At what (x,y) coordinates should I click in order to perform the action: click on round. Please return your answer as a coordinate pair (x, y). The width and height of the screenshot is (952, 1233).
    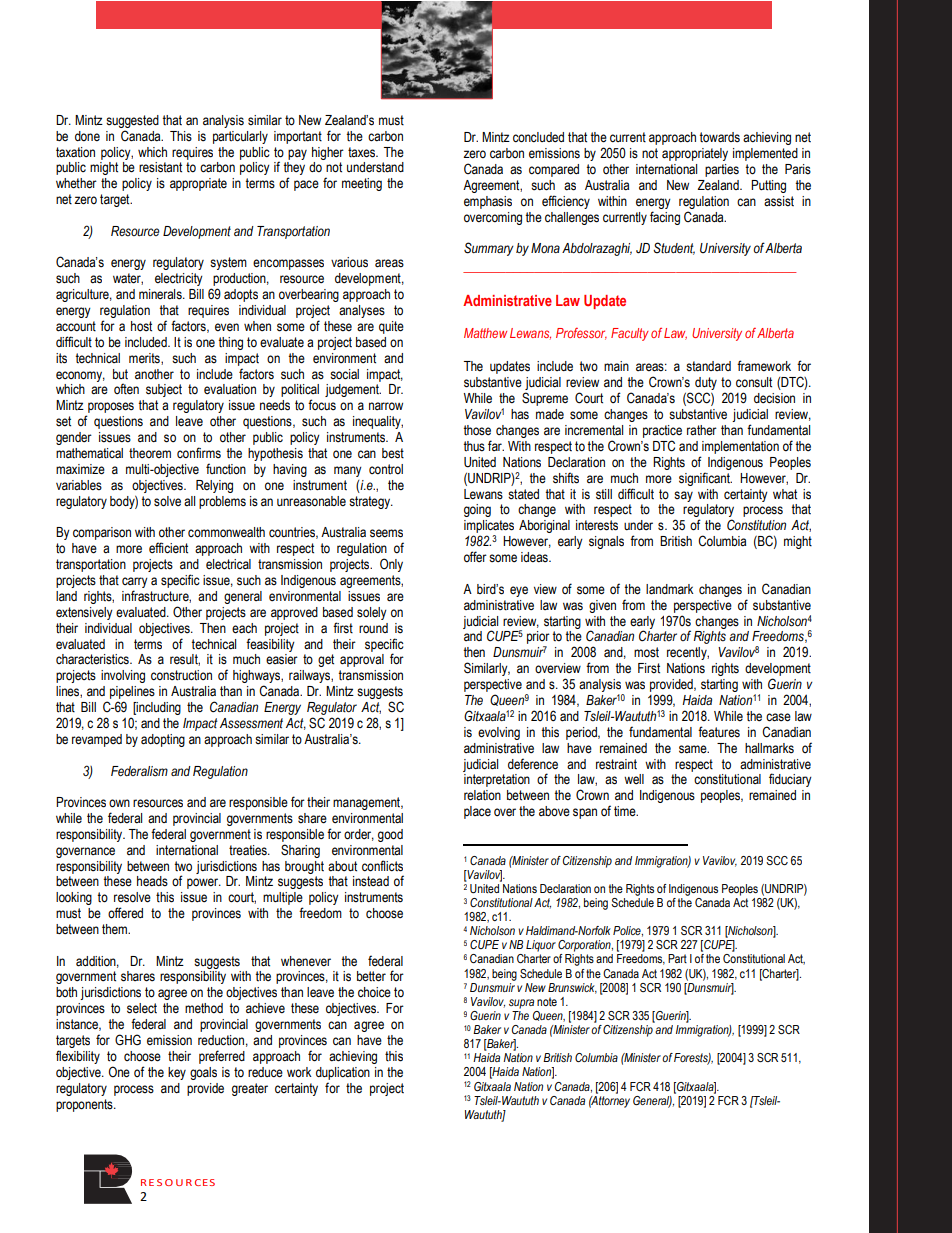
    Looking at the image, I should click on (373, 628).
